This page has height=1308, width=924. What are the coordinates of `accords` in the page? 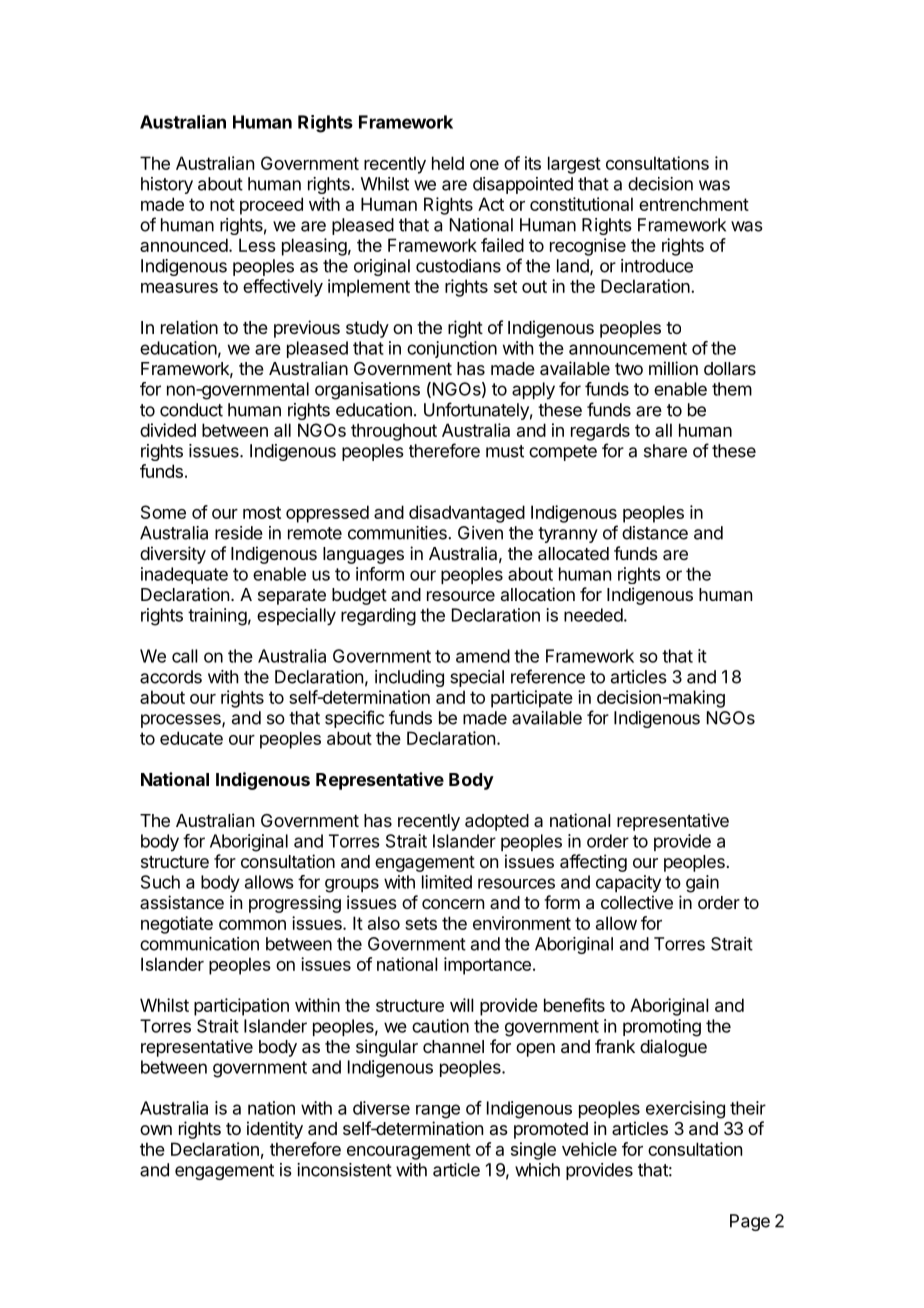 It's located at (171, 677).
